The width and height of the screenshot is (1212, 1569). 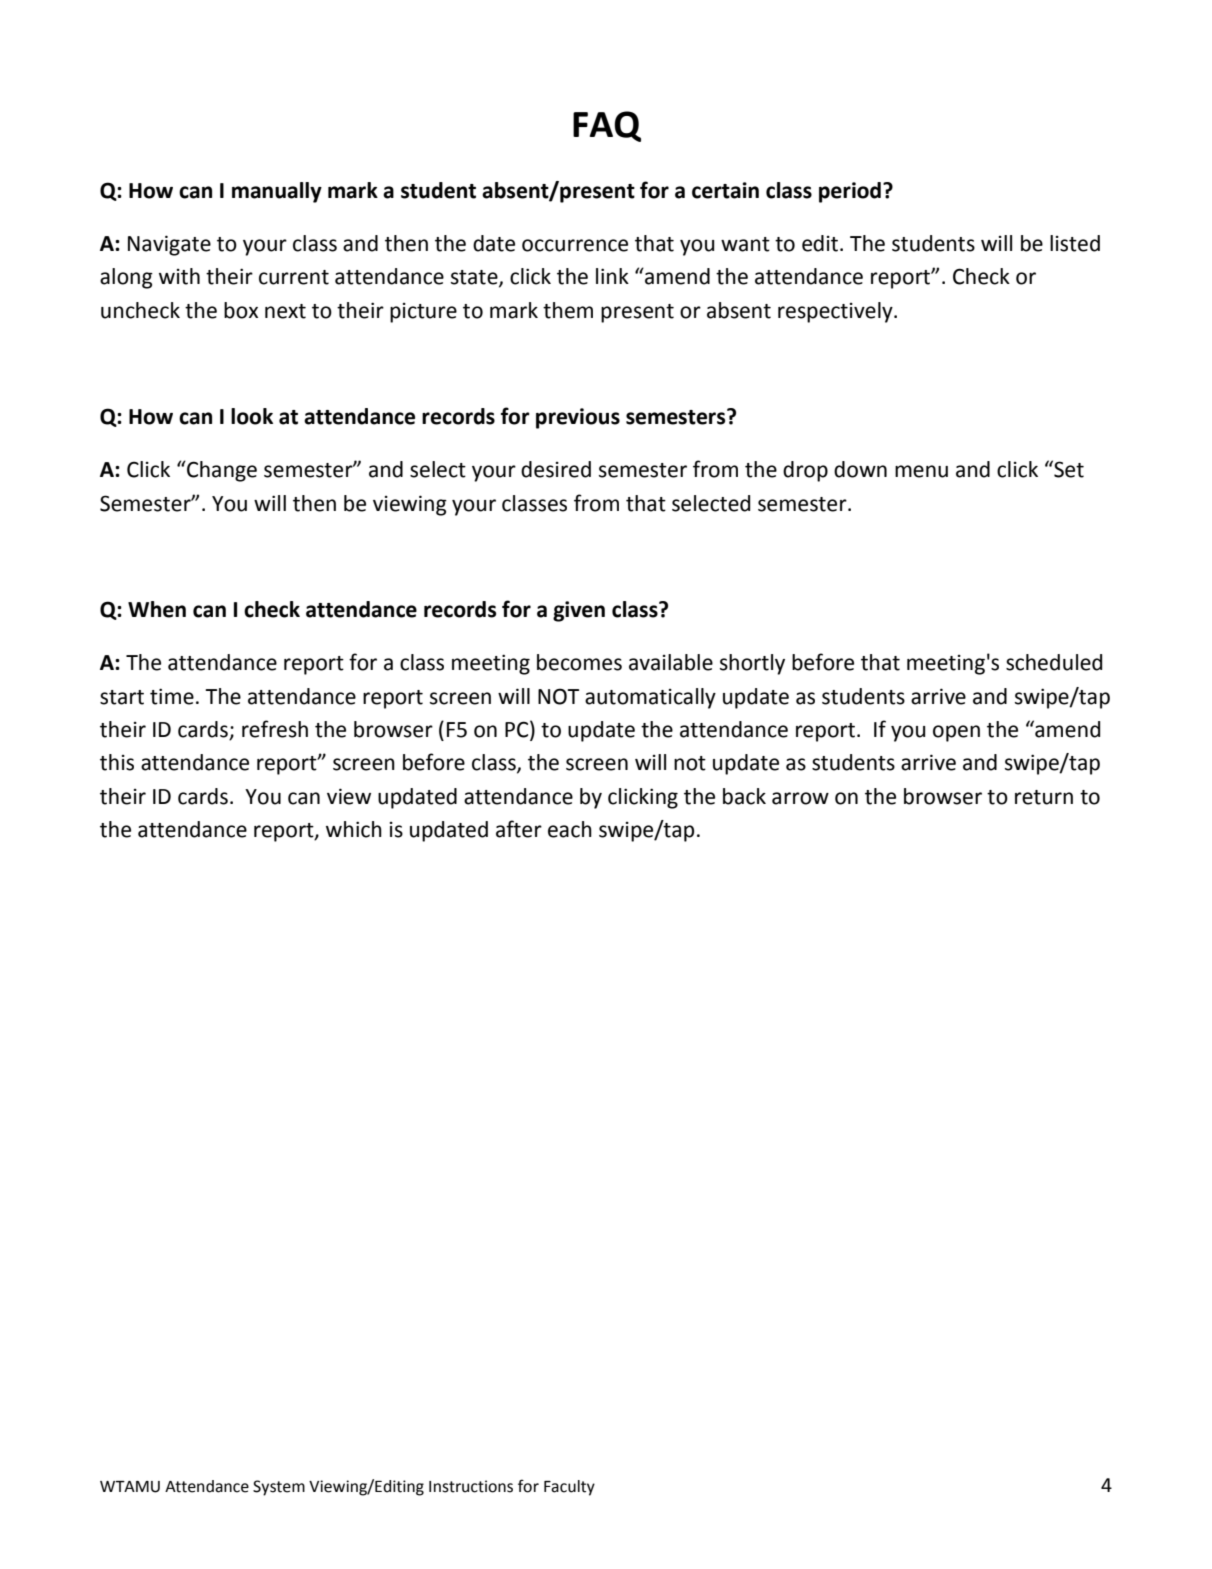 What do you see at coordinates (277, 192) in the screenshot?
I see `manually` at bounding box center [277, 192].
